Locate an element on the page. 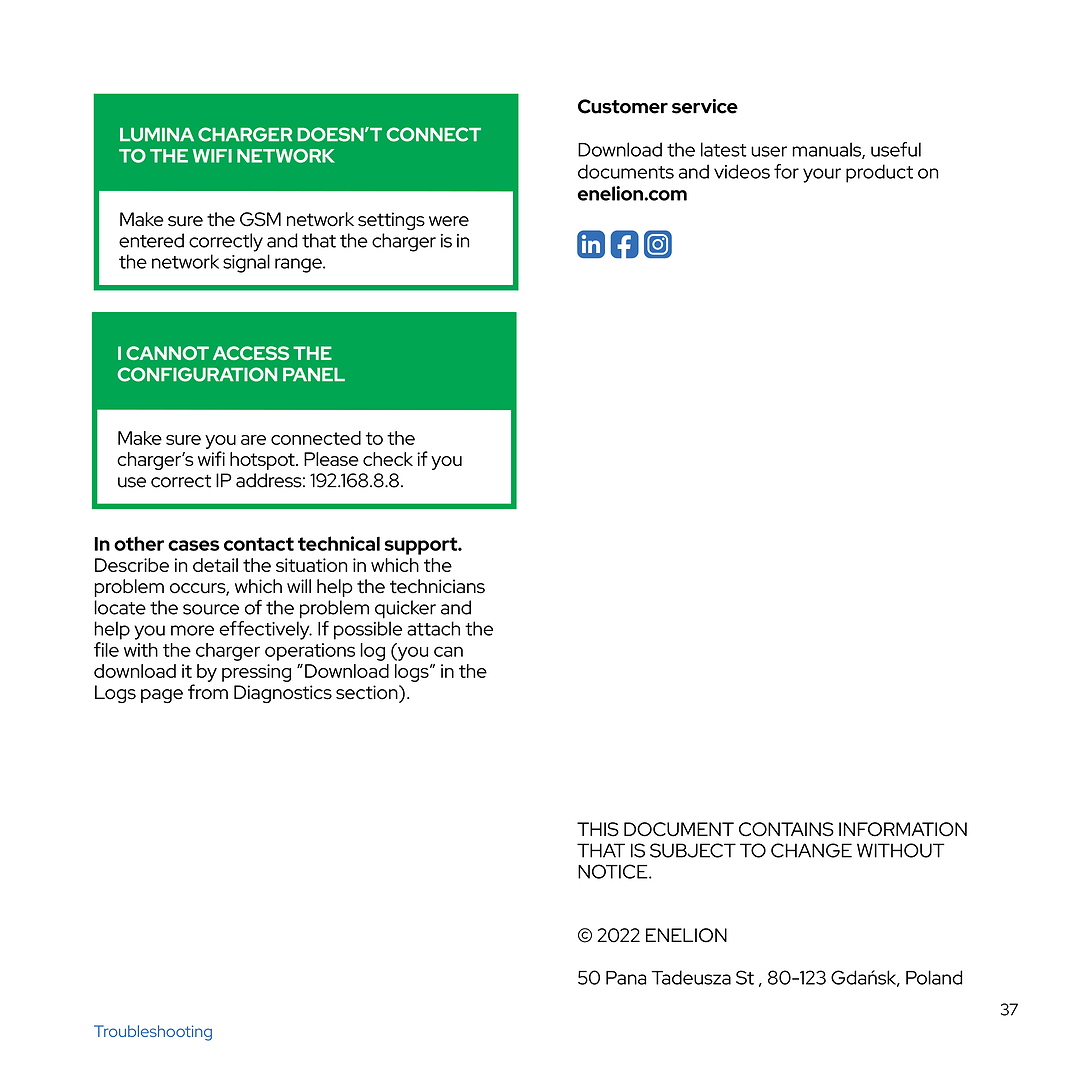  more is located at coordinates (192, 630).
